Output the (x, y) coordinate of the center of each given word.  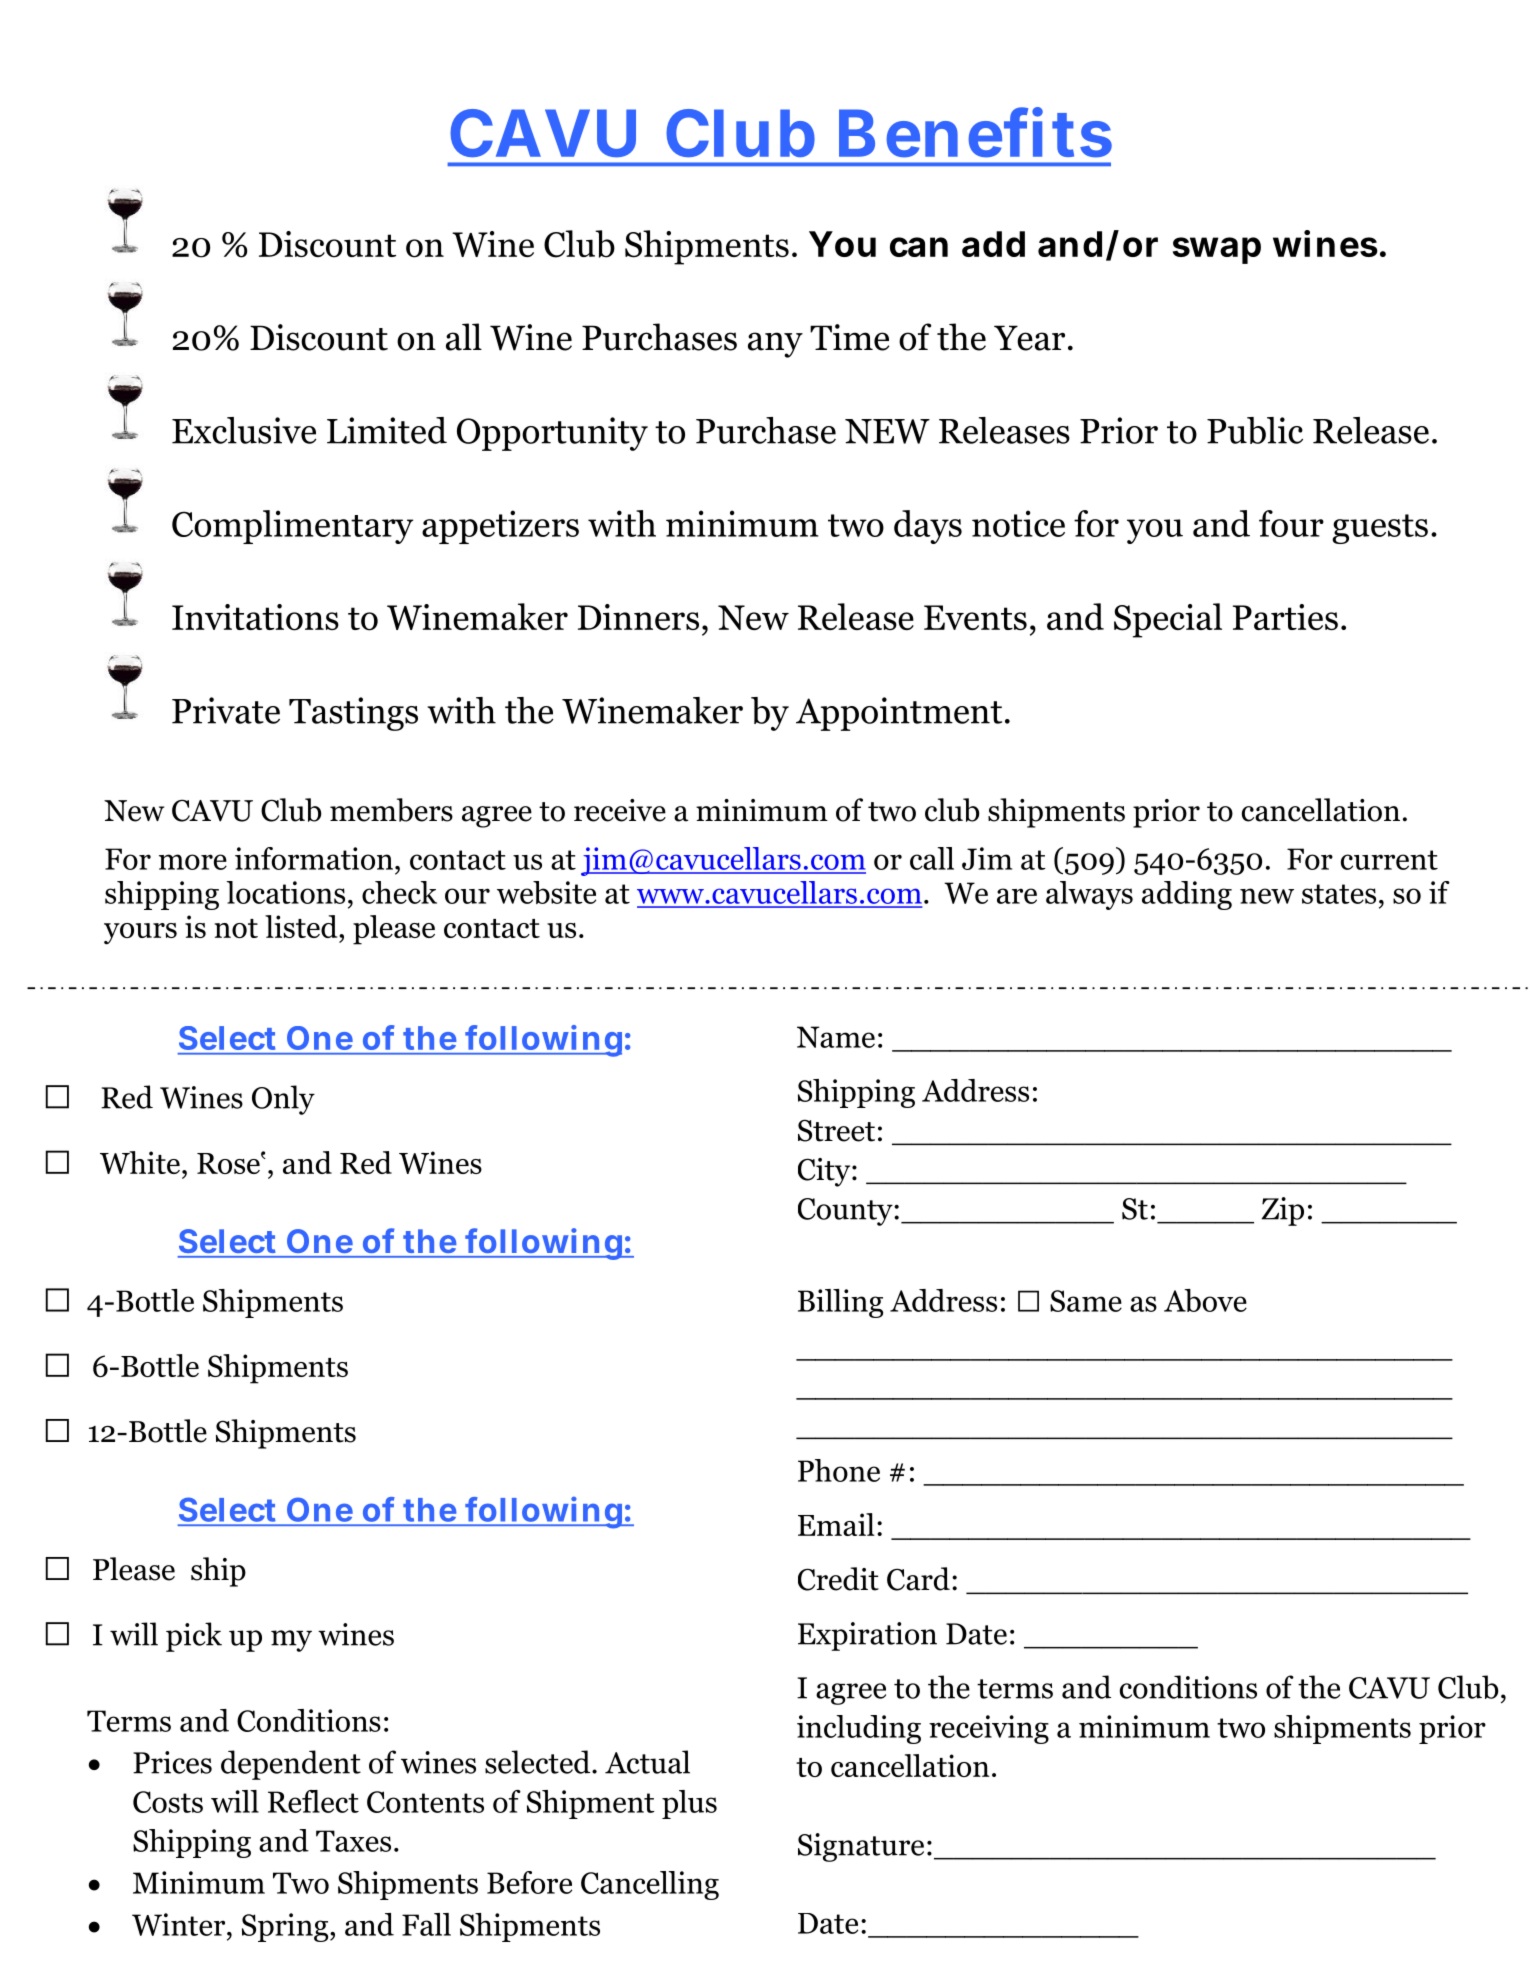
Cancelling (650, 1885)
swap (1217, 250)
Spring (286, 1927)
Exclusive (244, 430)
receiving (989, 1729)
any (775, 345)
